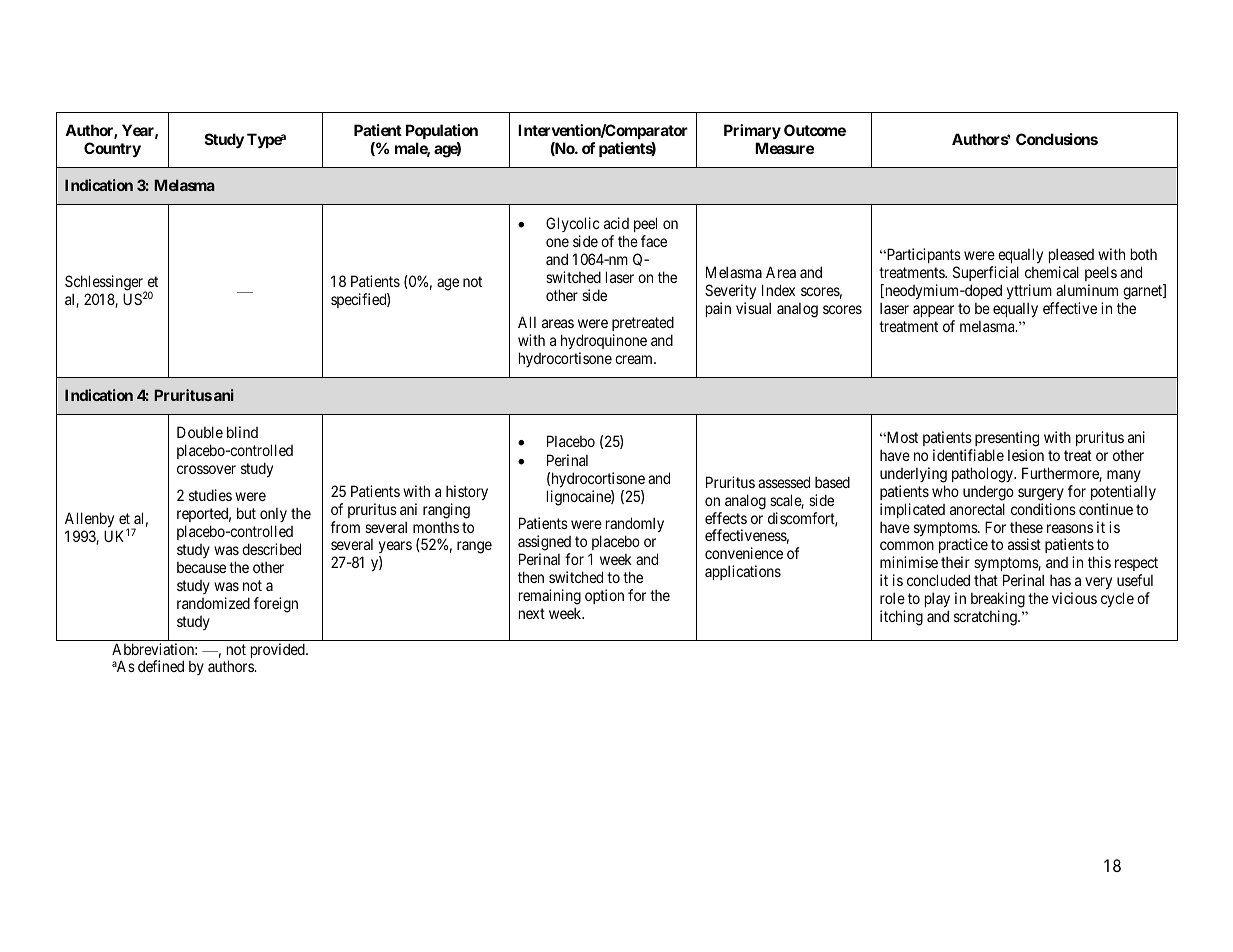  What do you see at coordinates (210, 495) in the document?
I see `studies` at bounding box center [210, 495].
